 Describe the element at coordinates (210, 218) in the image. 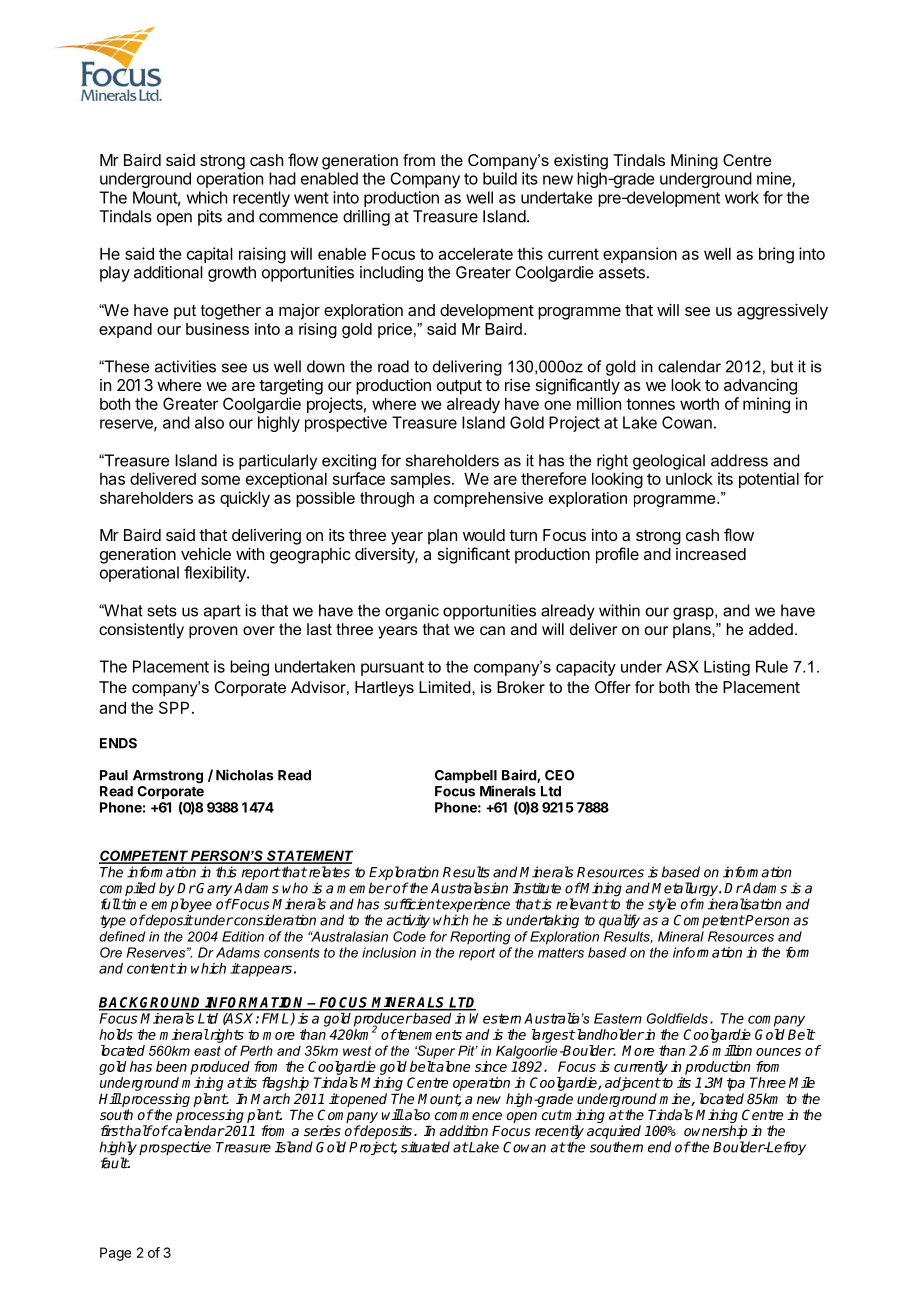

I see `pits` at that location.
